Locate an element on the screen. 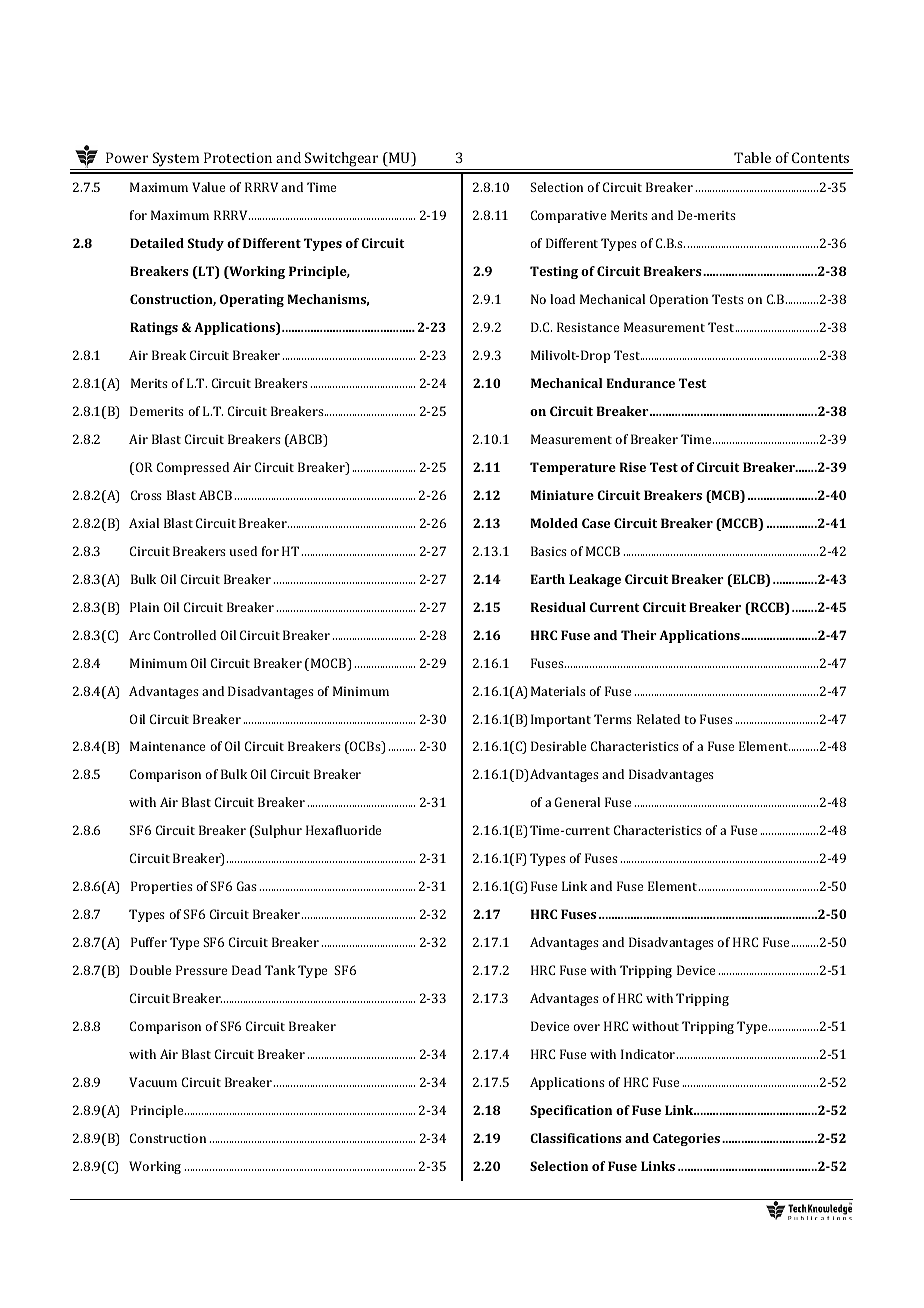 Image resolution: width=924 pixels, height=1308 pixels. Leakage is located at coordinates (595, 580).
